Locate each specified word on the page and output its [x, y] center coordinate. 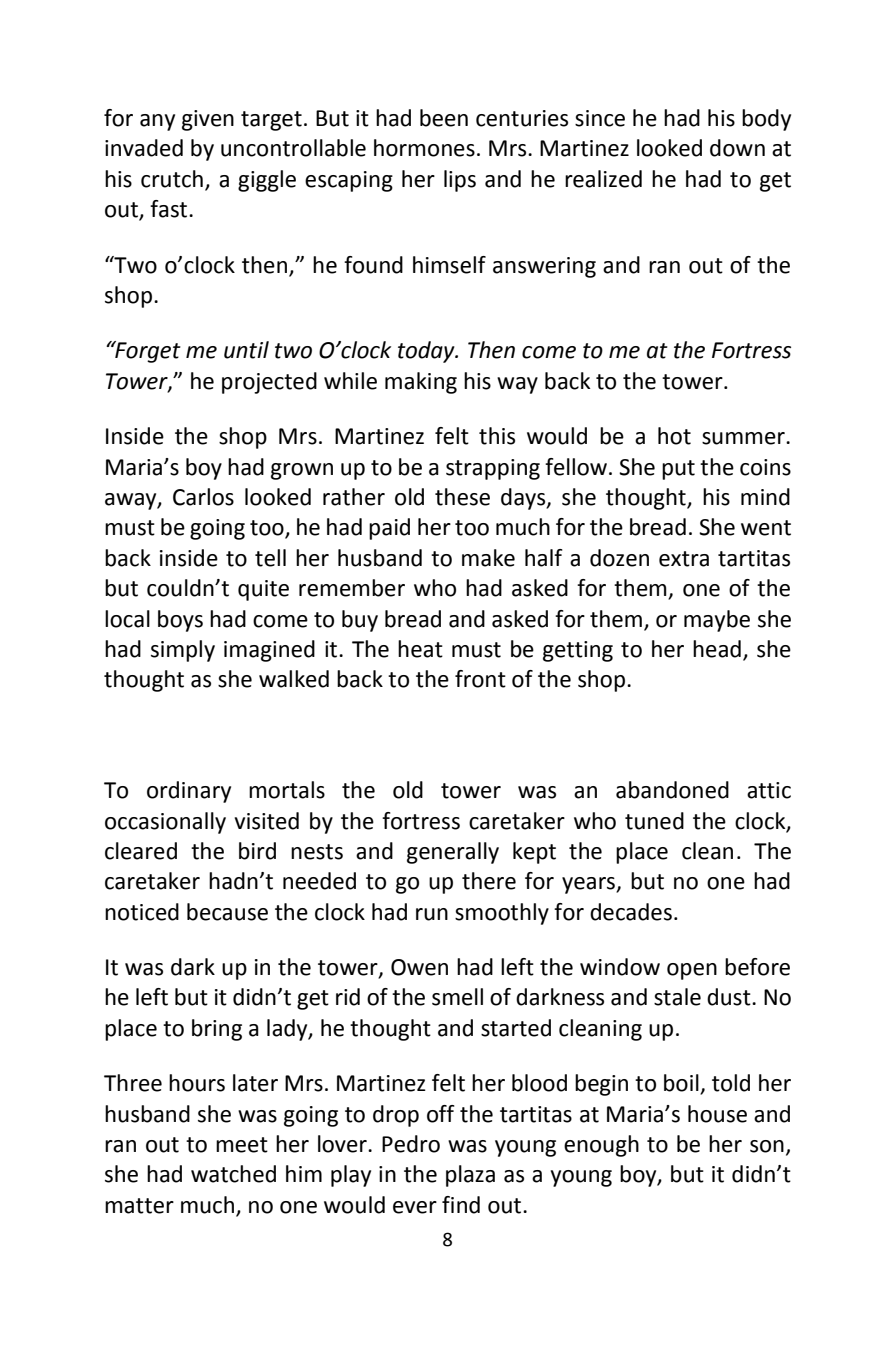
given [208, 120]
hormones [424, 148]
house [717, 1114]
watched [233, 1174]
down [737, 148]
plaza [470, 1176]
